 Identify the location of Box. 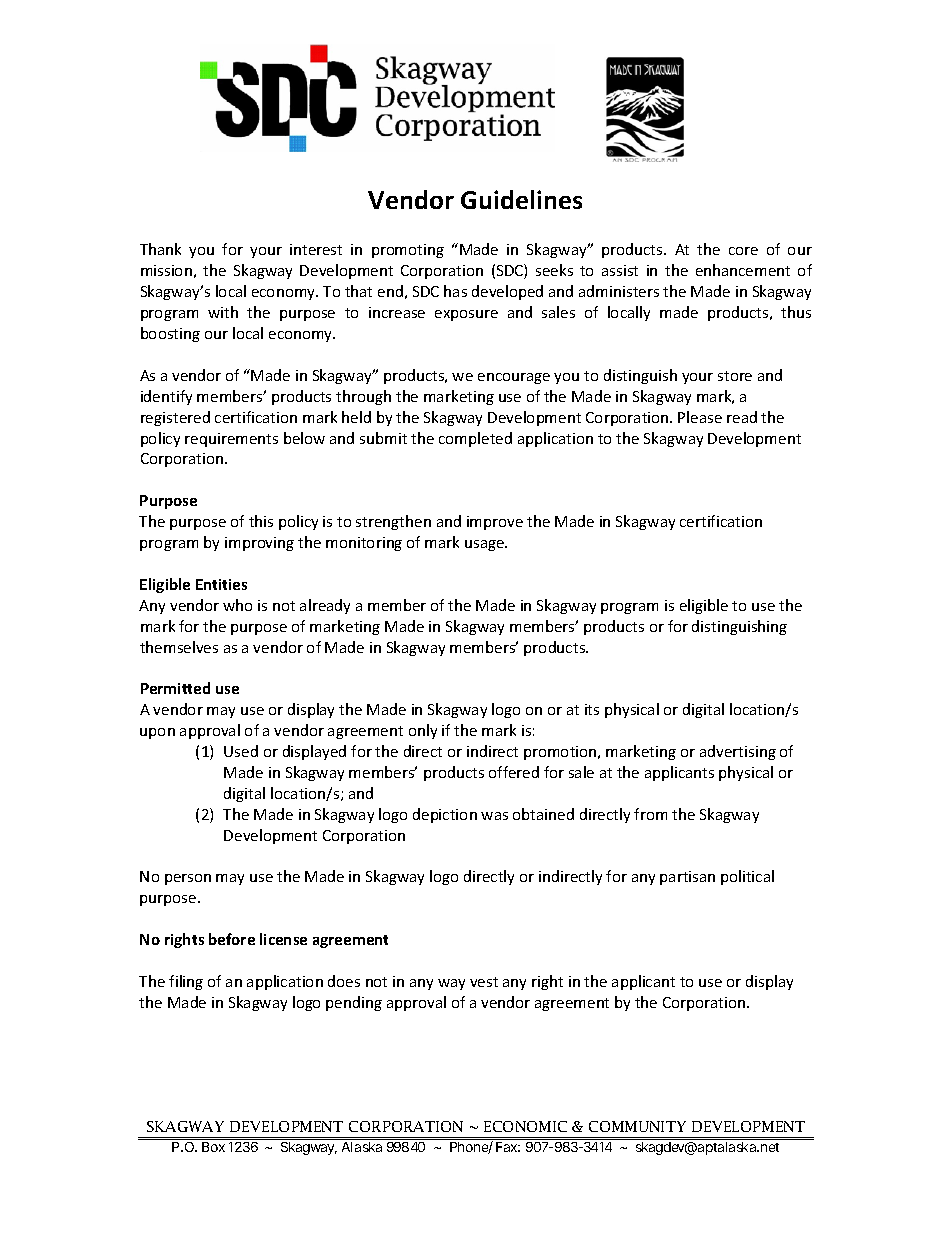
(213, 1147).
